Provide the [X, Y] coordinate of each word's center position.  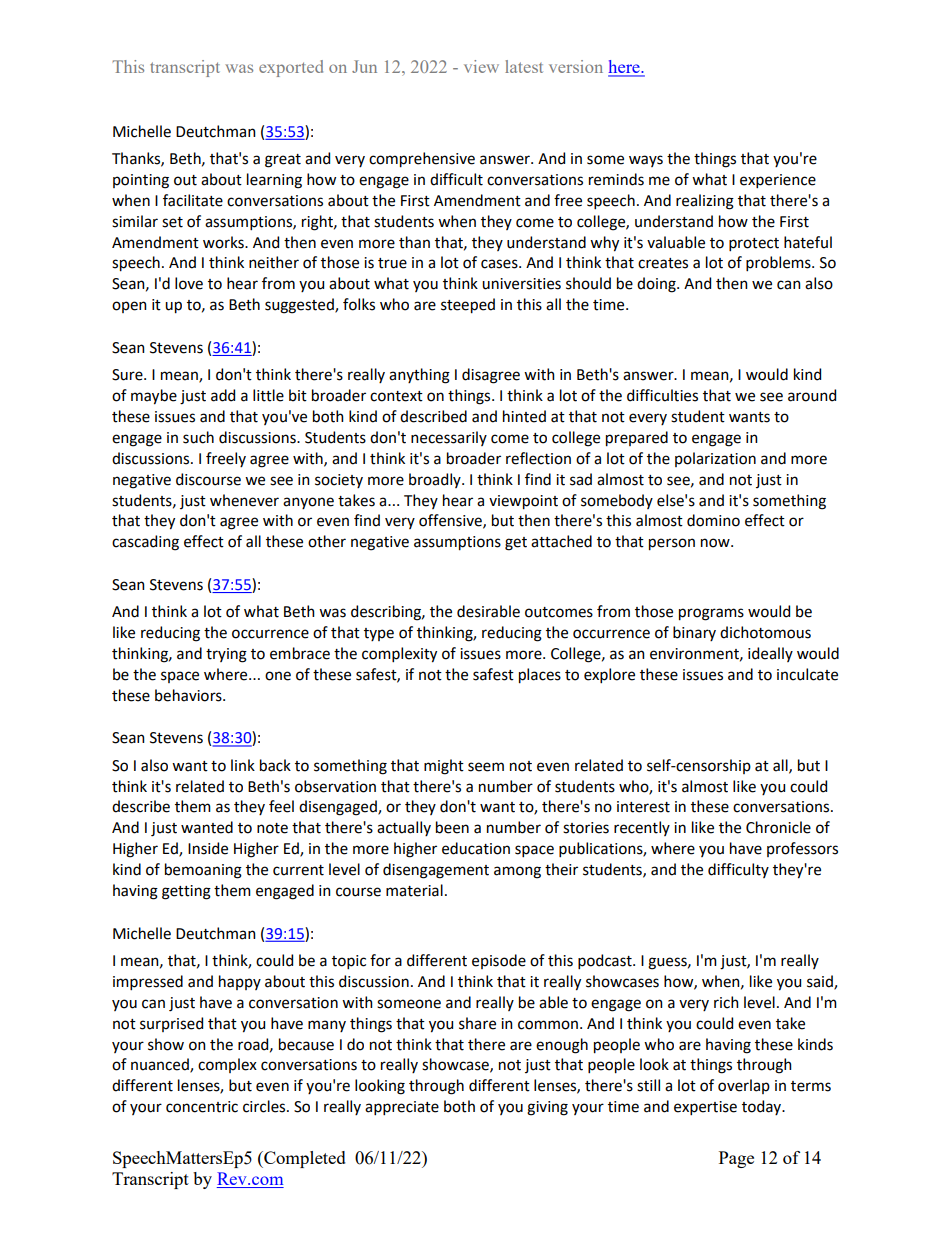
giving [547, 1108]
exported [291, 68]
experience [778, 181]
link [243, 765]
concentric [202, 1107]
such [198, 437]
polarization [715, 459]
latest [524, 66]
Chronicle [778, 827]
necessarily [449, 438]
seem [486, 767]
